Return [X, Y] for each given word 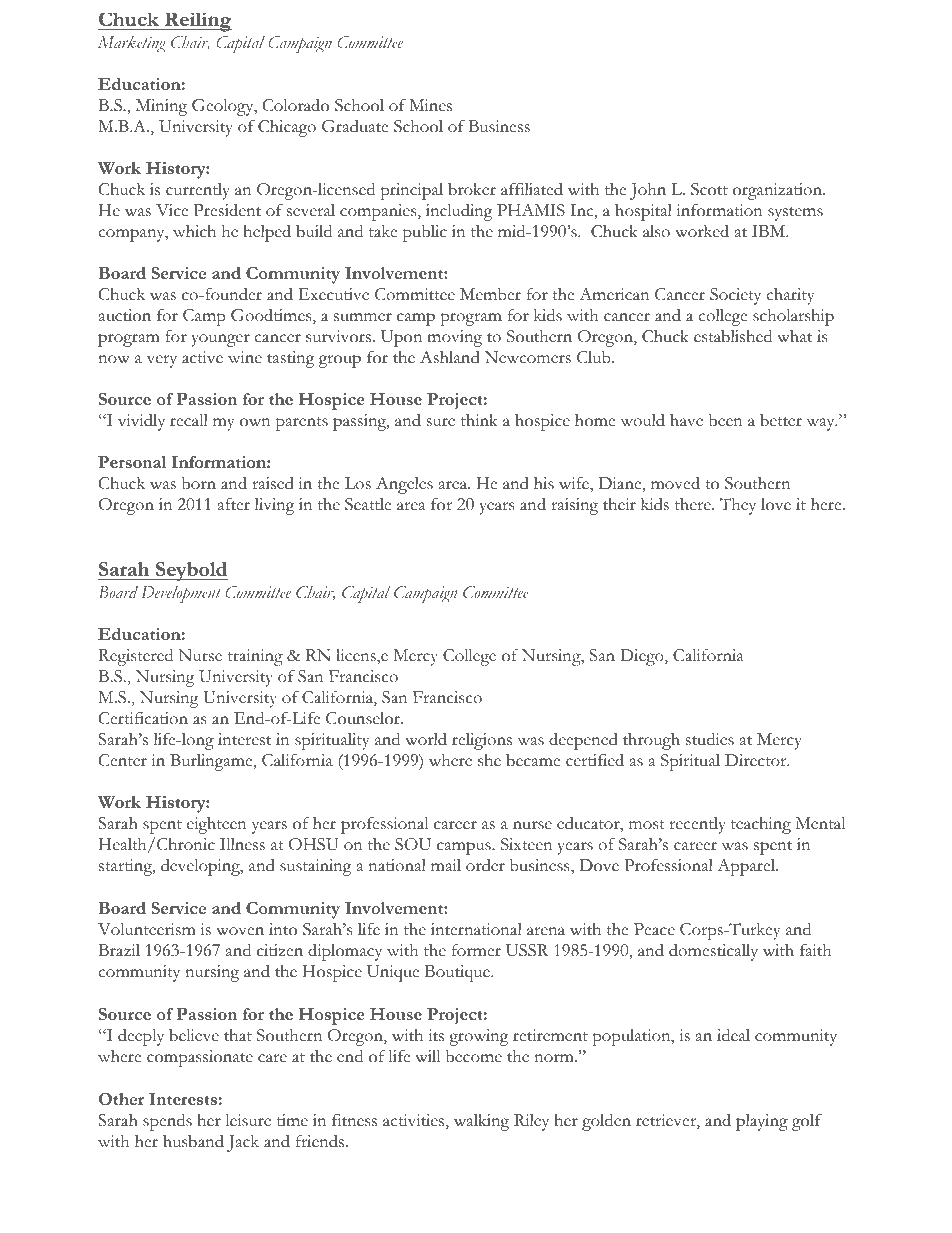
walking [481, 1122]
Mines [430, 105]
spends [167, 1122]
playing [762, 1122]
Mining [161, 107]
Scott [709, 189]
